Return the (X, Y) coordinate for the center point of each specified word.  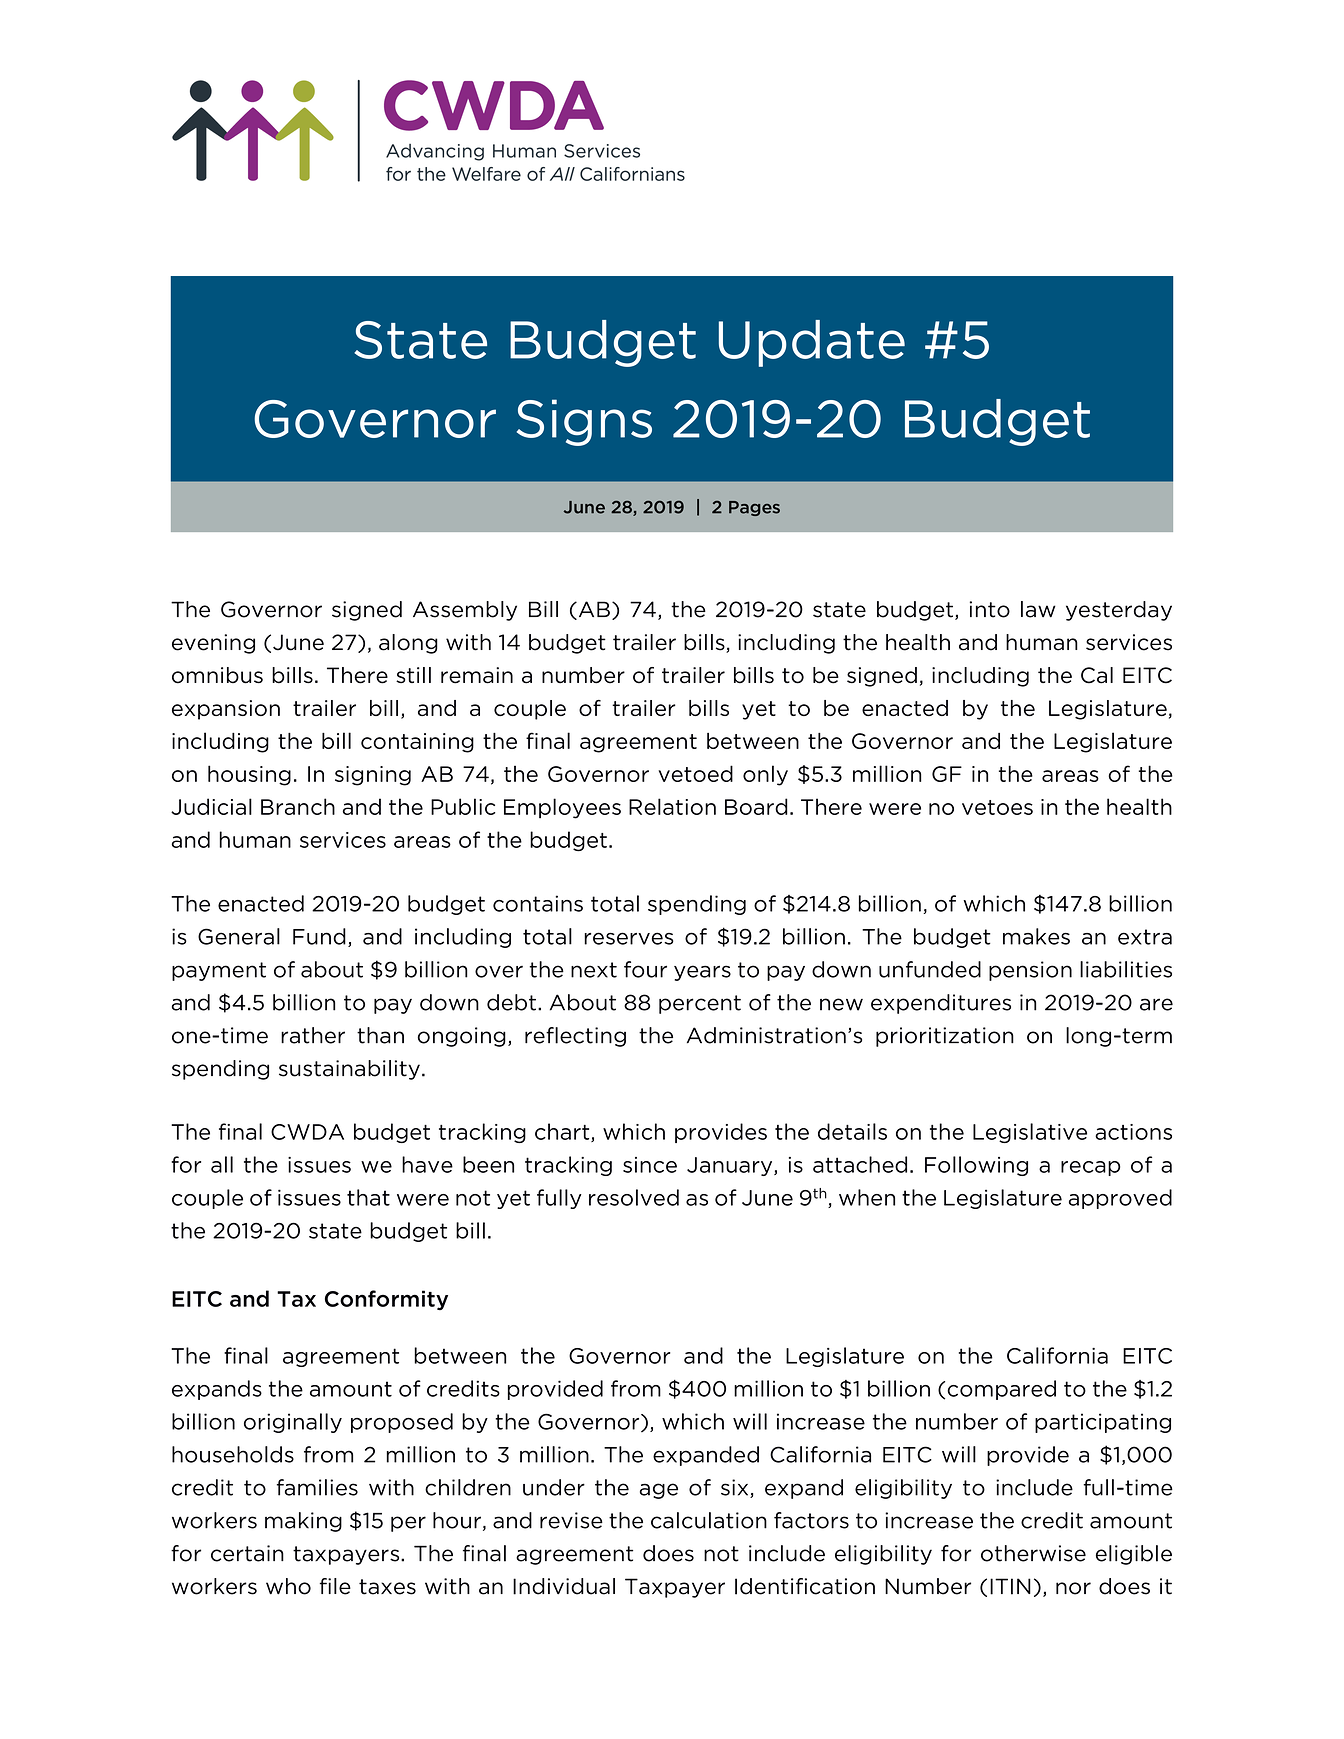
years (702, 973)
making (303, 1522)
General (239, 936)
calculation (709, 1520)
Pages (754, 508)
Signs (584, 422)
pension (1030, 971)
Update (812, 343)
